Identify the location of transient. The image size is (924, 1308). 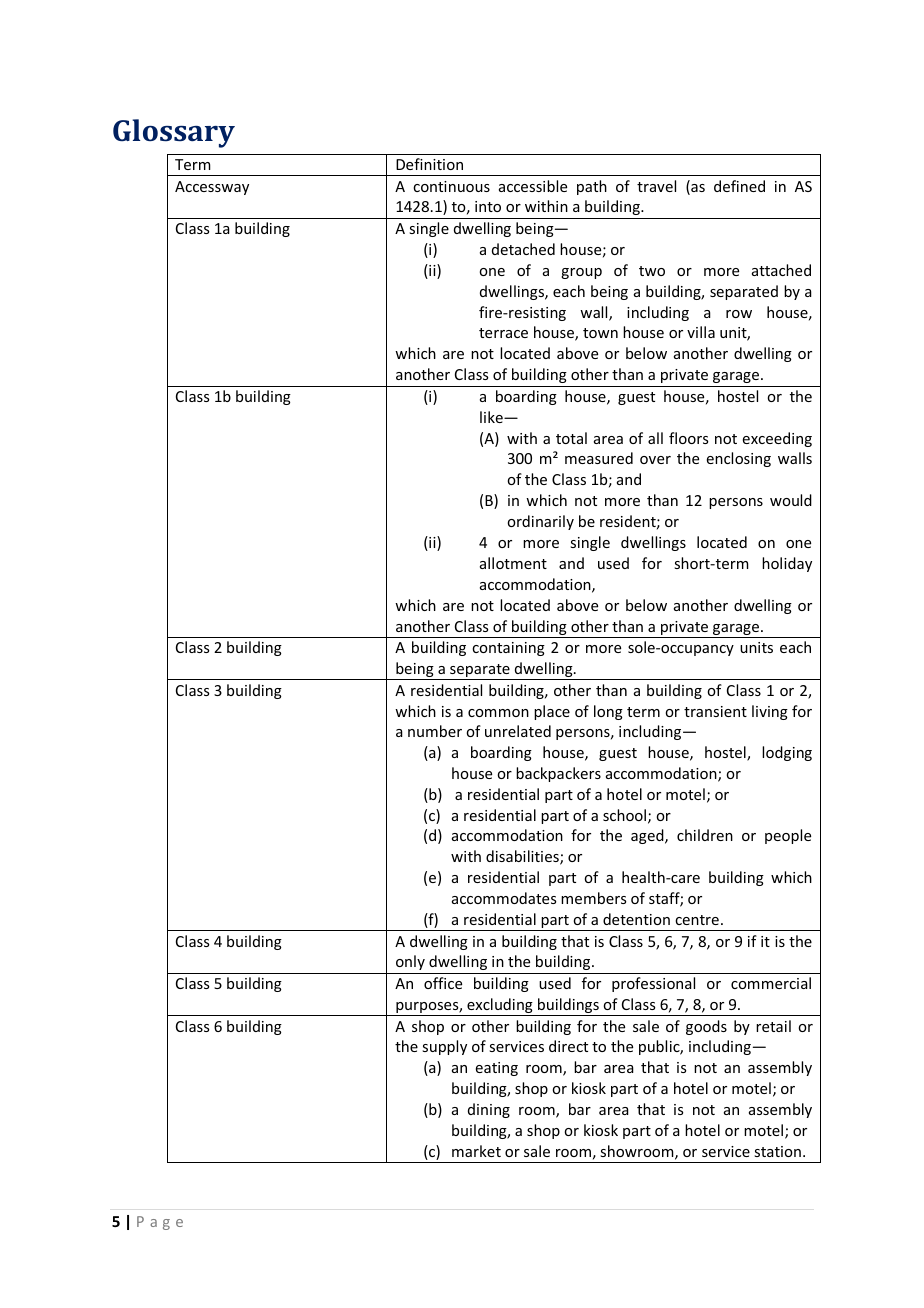
(715, 711).
